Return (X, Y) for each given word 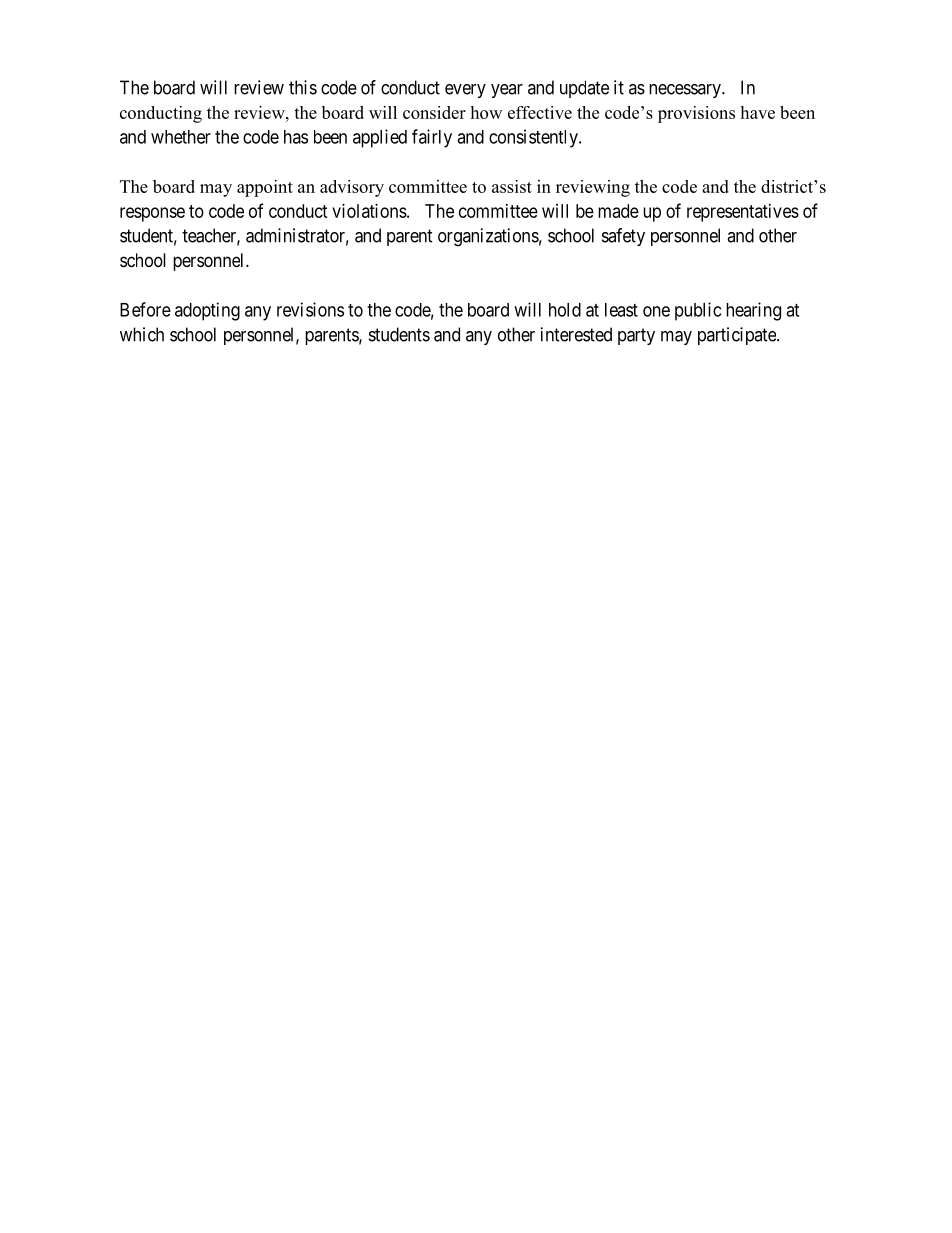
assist (512, 186)
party (636, 336)
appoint (265, 188)
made (618, 211)
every (465, 91)
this (303, 87)
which (142, 334)
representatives (743, 213)
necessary (686, 91)
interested (576, 334)
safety (623, 237)
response (152, 214)
